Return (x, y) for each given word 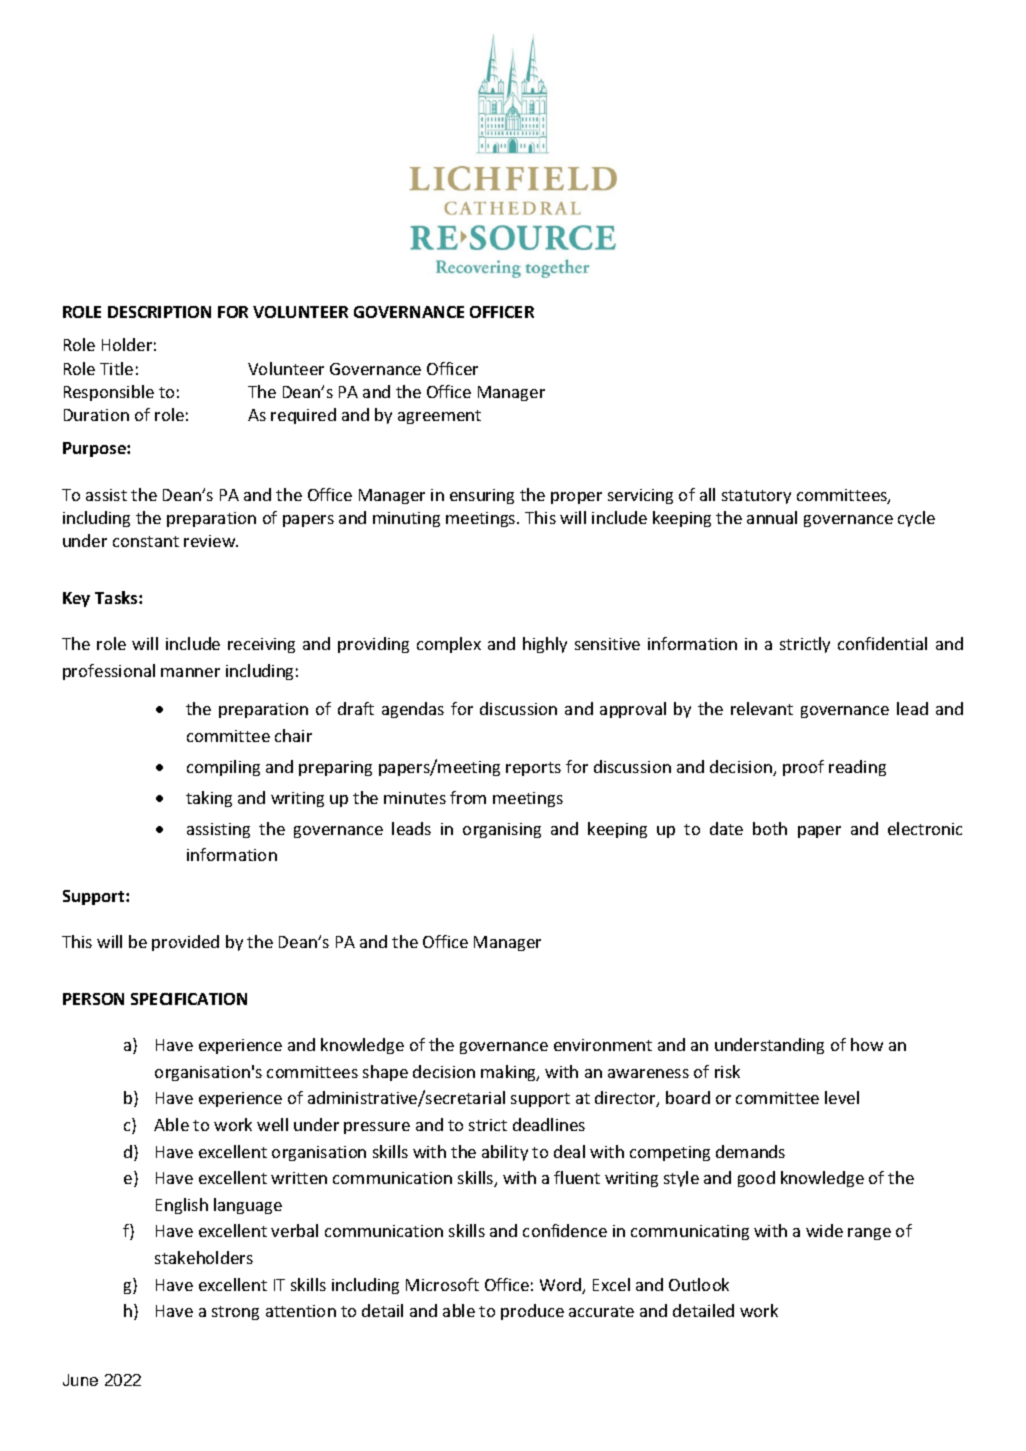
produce (532, 1312)
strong (235, 1313)
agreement (439, 417)
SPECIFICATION (189, 999)
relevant (762, 708)
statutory (756, 497)
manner (190, 672)
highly (545, 645)
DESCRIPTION (159, 312)
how (867, 1044)
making (510, 1073)
